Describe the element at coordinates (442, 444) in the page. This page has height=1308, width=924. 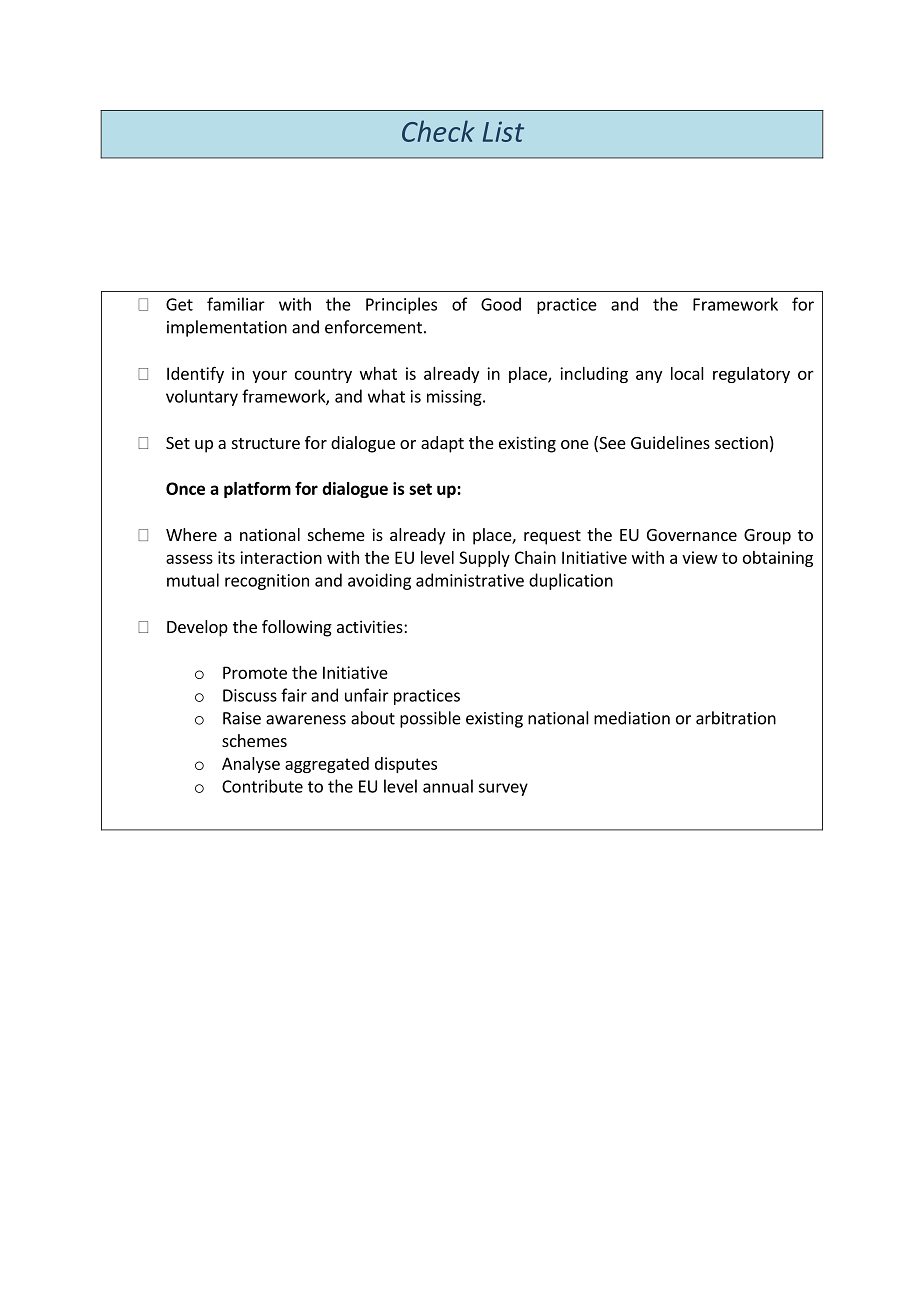
I see `adapt` at that location.
